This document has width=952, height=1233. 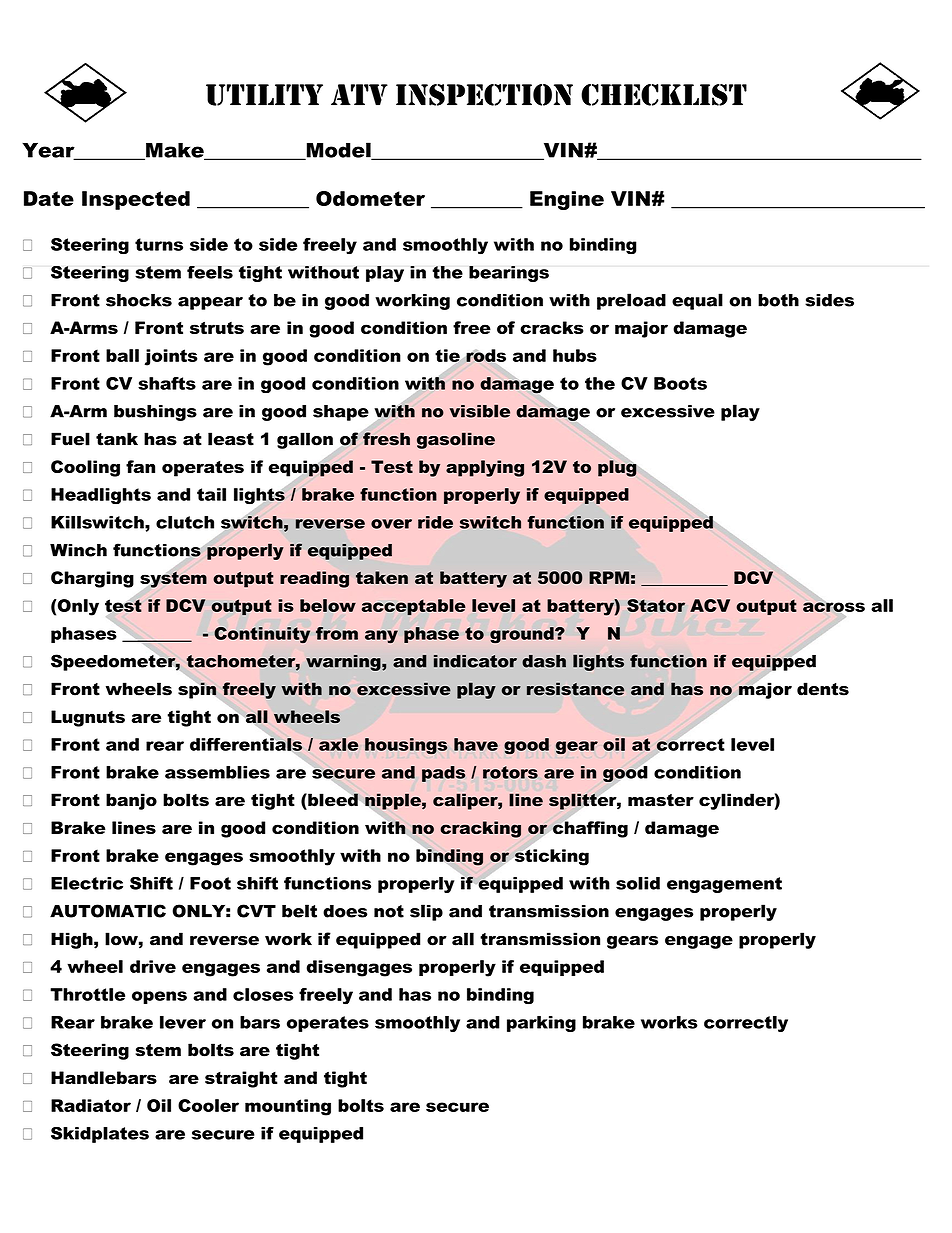 I want to click on both, so click(x=778, y=300).
